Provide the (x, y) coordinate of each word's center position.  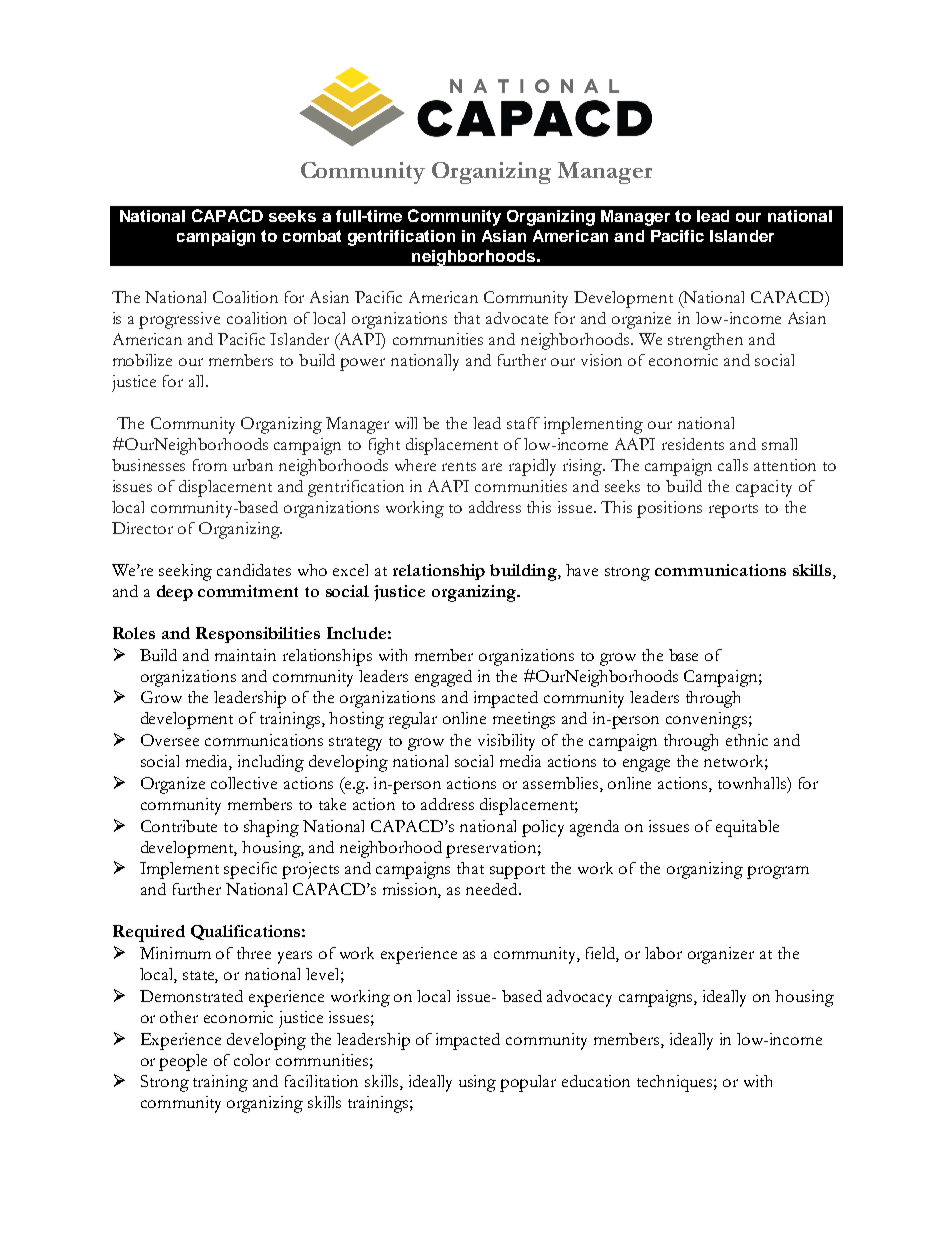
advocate (517, 318)
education (596, 1081)
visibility (506, 742)
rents (459, 466)
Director (142, 528)
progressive (179, 320)
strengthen (705, 341)
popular (528, 1083)
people (183, 1062)
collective (244, 783)
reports (733, 511)
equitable (747, 828)
